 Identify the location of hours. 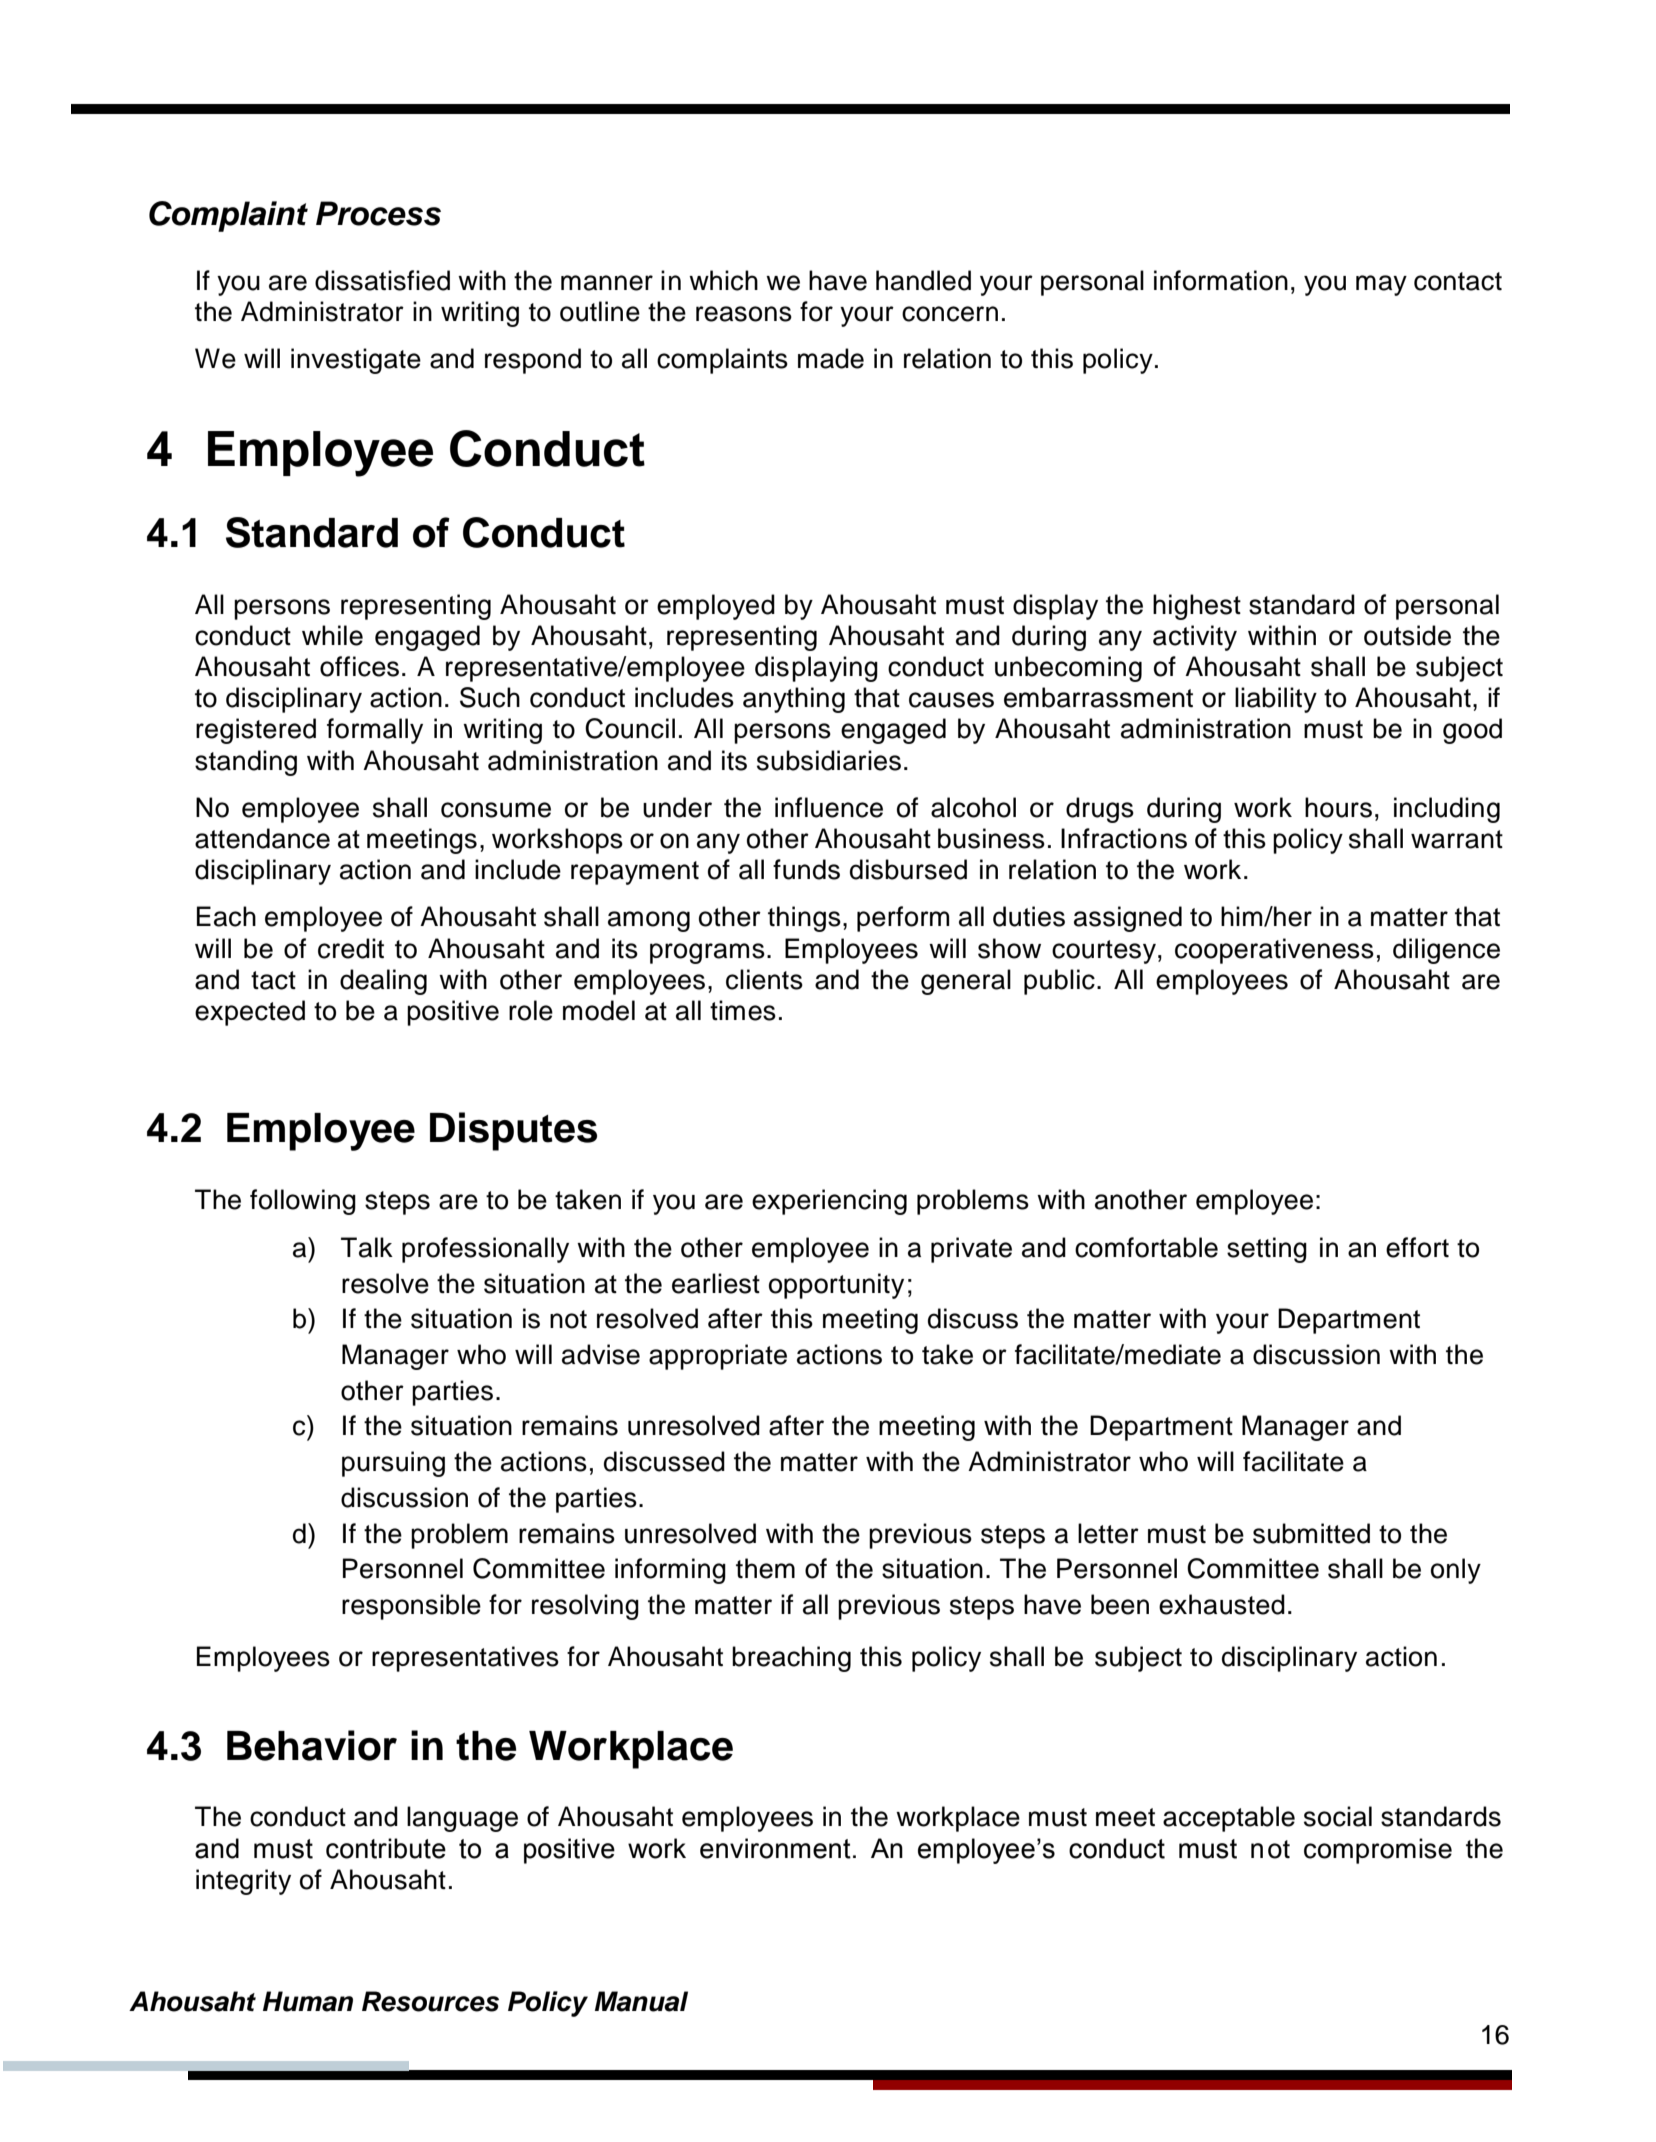
(1338, 807).
